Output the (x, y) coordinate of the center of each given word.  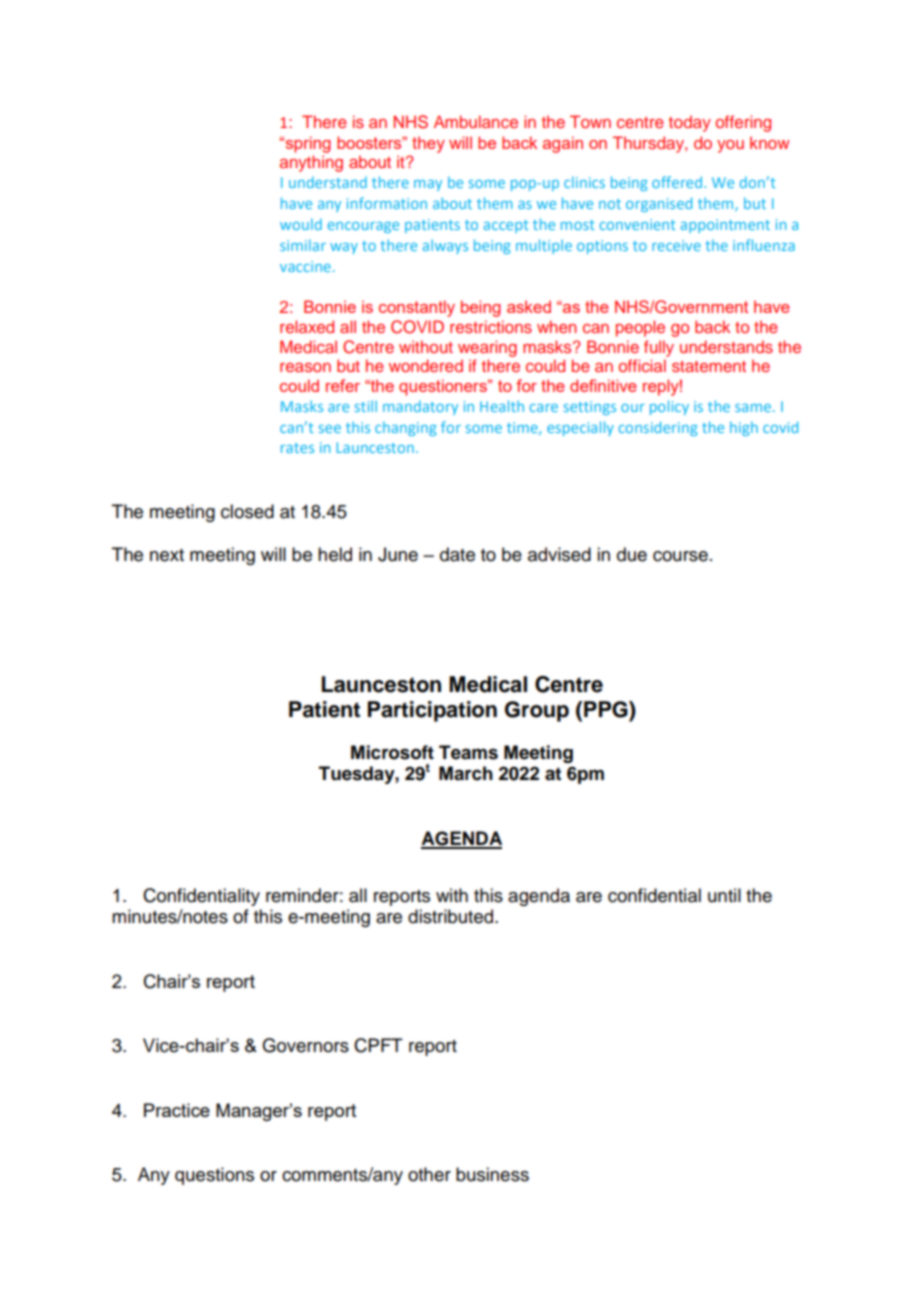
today (690, 124)
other (429, 1174)
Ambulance (476, 121)
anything (311, 163)
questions (214, 1176)
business (492, 1174)
